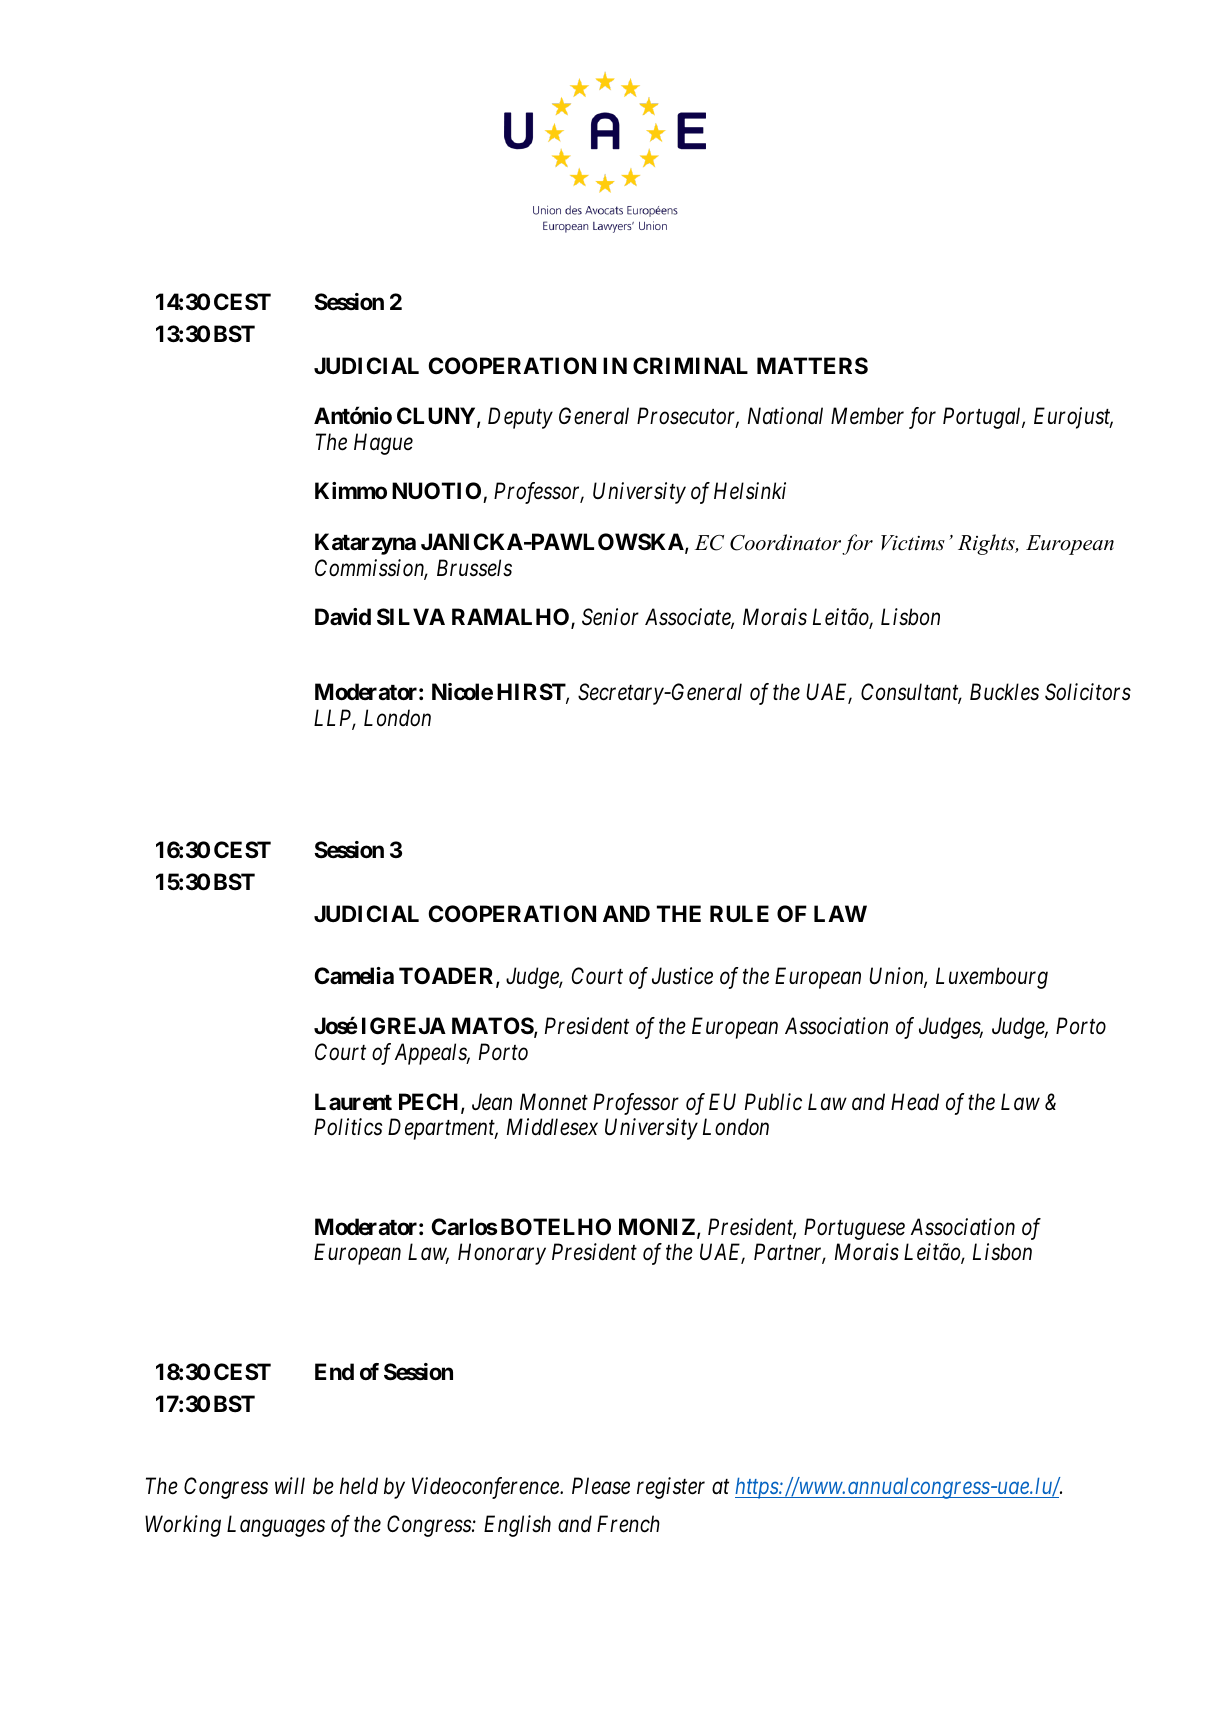 The width and height of the image is (1210, 1712). I want to click on Politics, so click(348, 1127).
